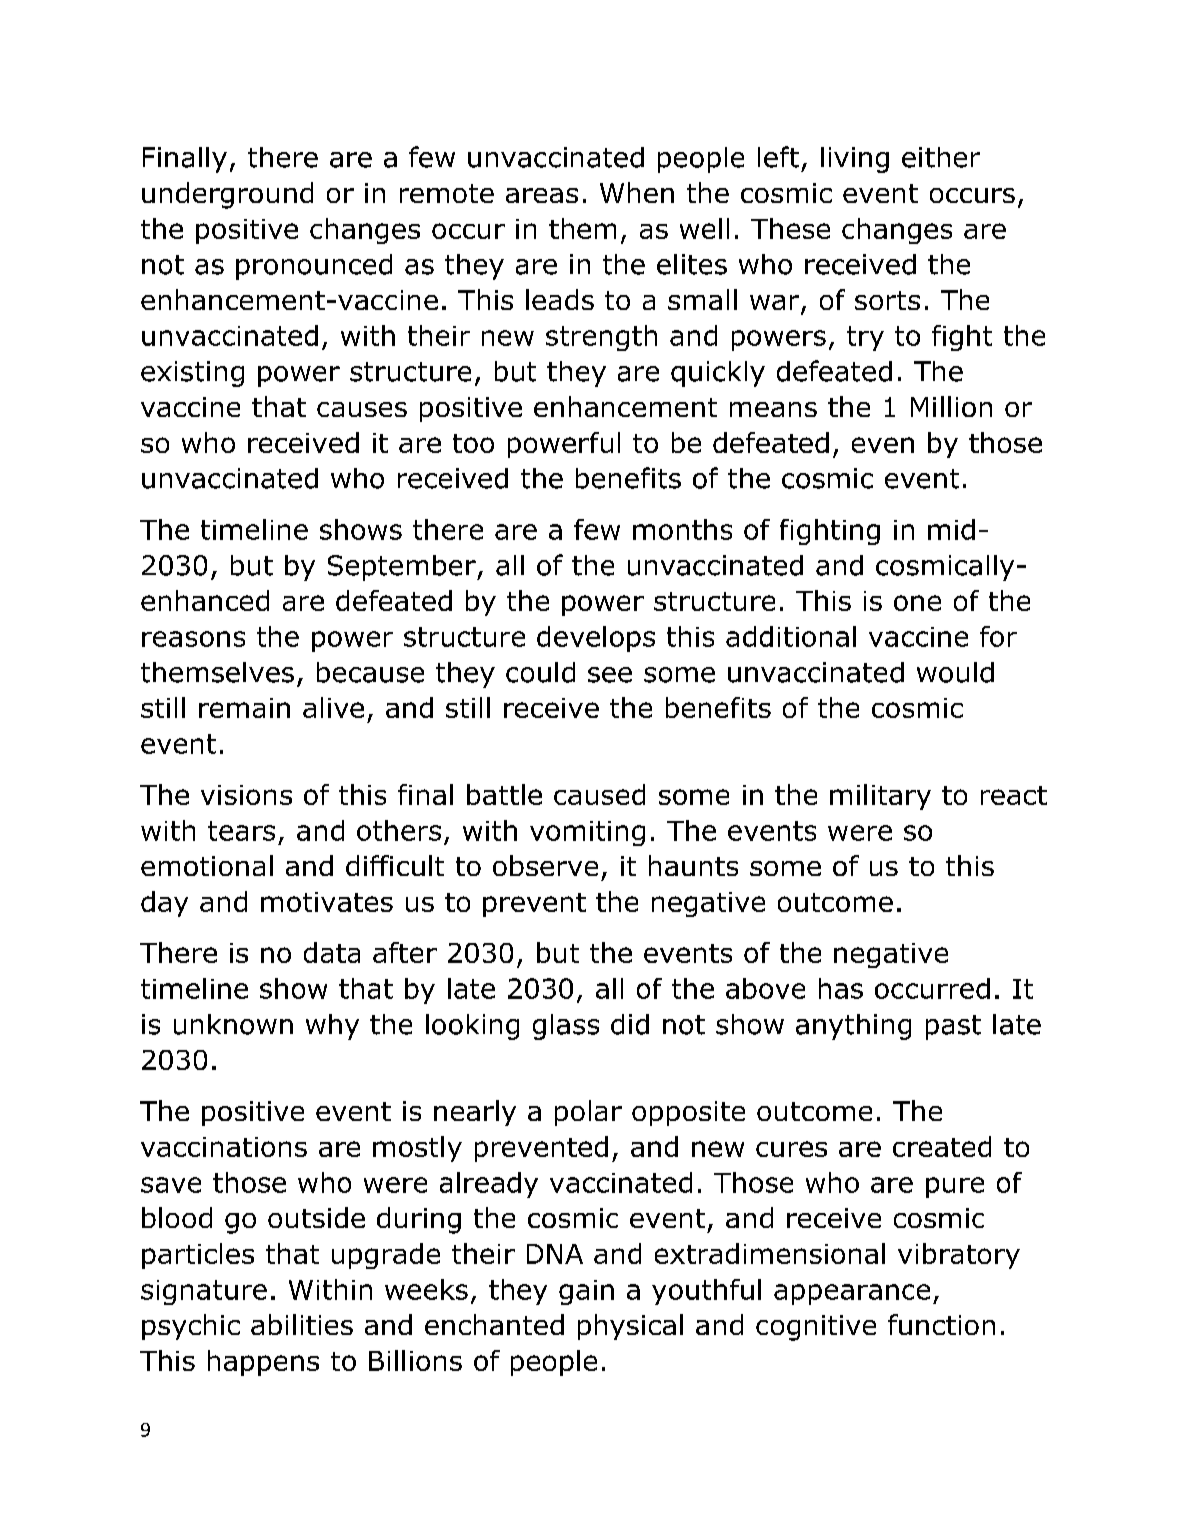  Describe the element at coordinates (566, 1027) in the image. I see `glass` at that location.
